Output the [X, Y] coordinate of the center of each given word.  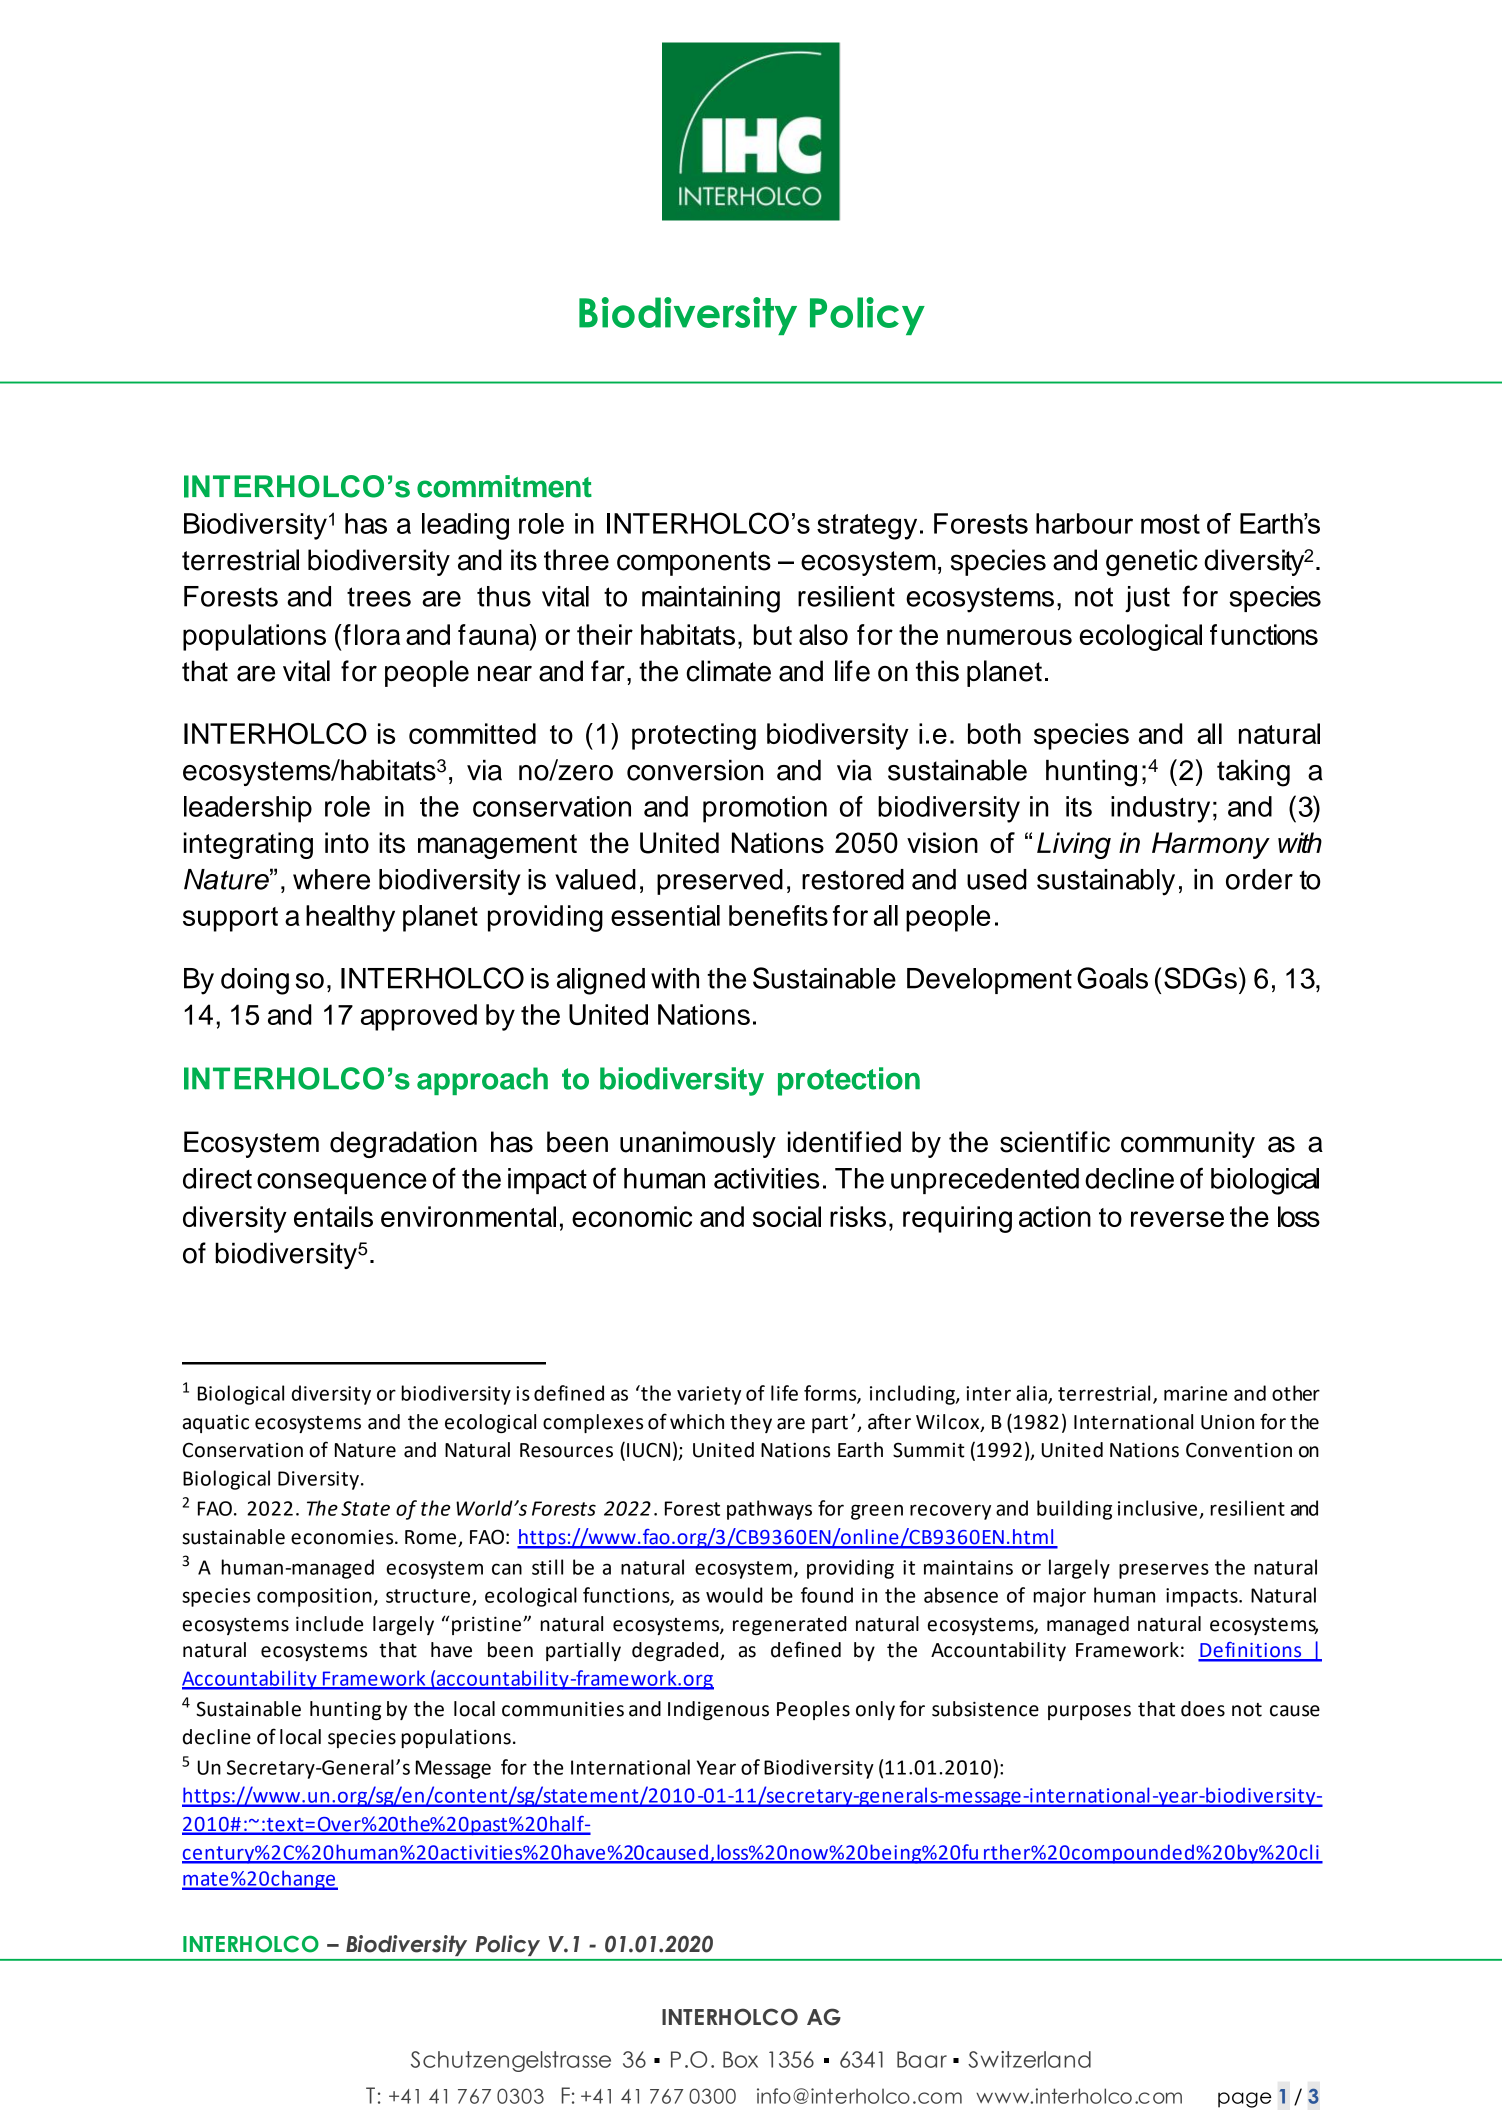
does [1203, 1709]
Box [740, 2059]
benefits [778, 915]
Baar [922, 2059]
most [1170, 524]
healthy [350, 918]
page [1245, 2100]
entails [333, 1216]
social [787, 1216]
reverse [1177, 1219]
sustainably [1106, 882]
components [694, 563]
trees [379, 597]
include [329, 1624]
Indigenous [718, 1710]
